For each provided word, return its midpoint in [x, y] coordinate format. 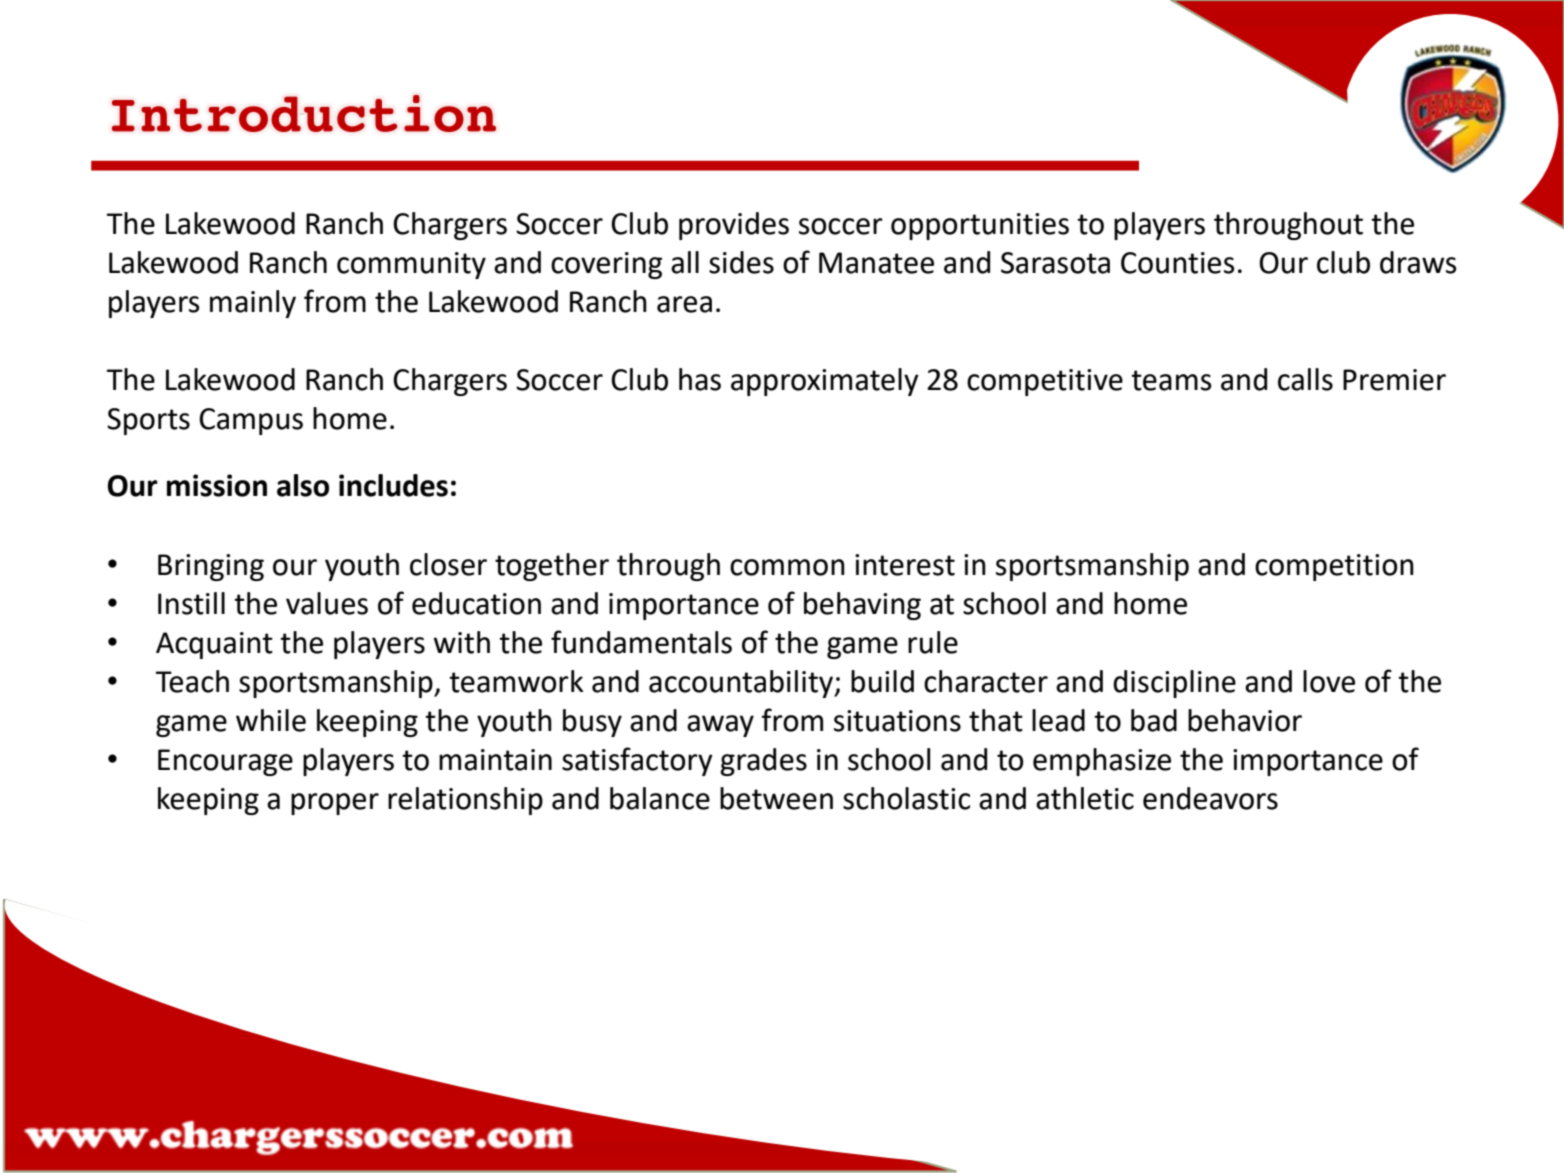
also [303, 485]
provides [734, 226]
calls [1305, 379]
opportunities [980, 226]
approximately [825, 382]
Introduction [304, 113]
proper [335, 804]
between [776, 798]
